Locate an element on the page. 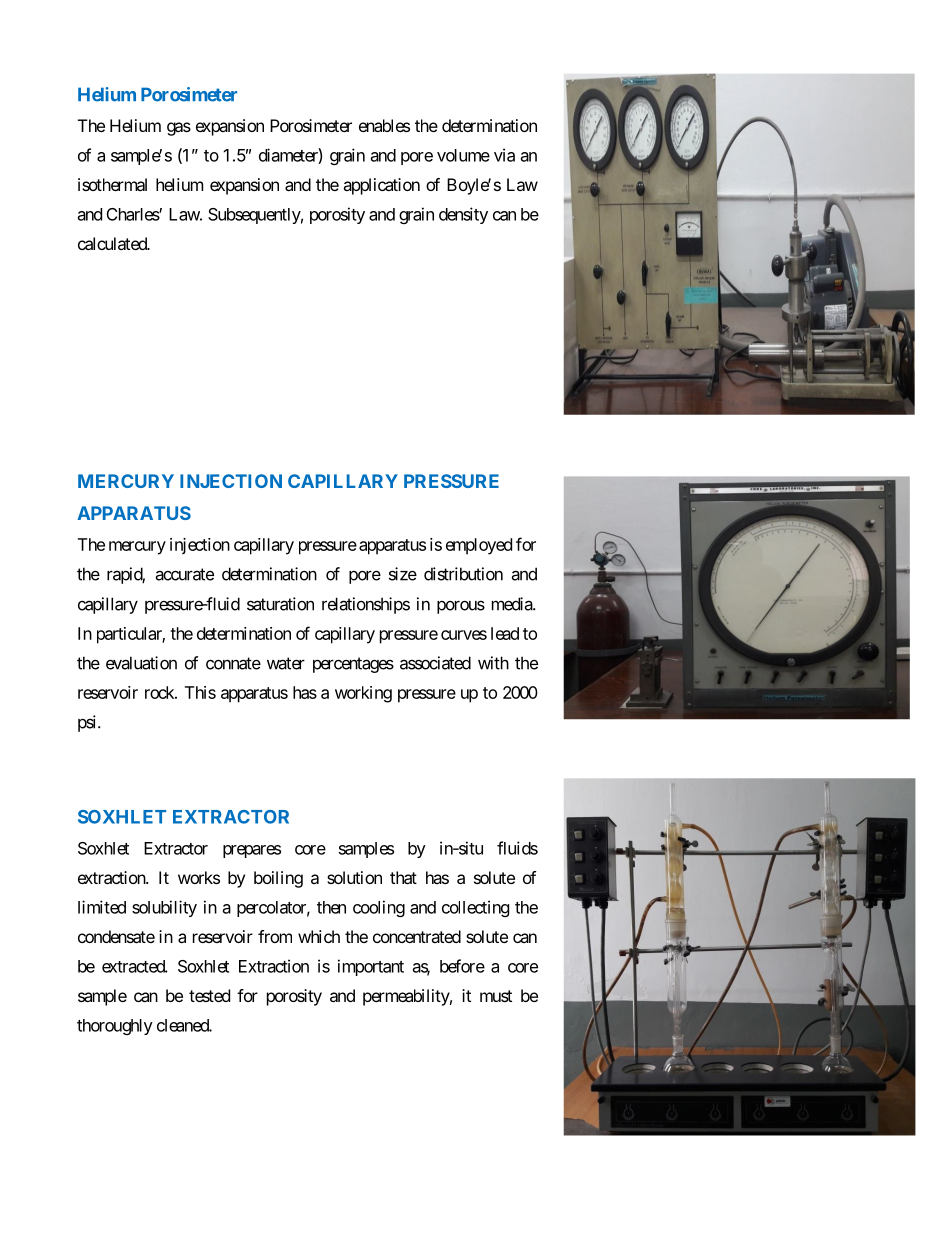  application is located at coordinates (381, 186).
